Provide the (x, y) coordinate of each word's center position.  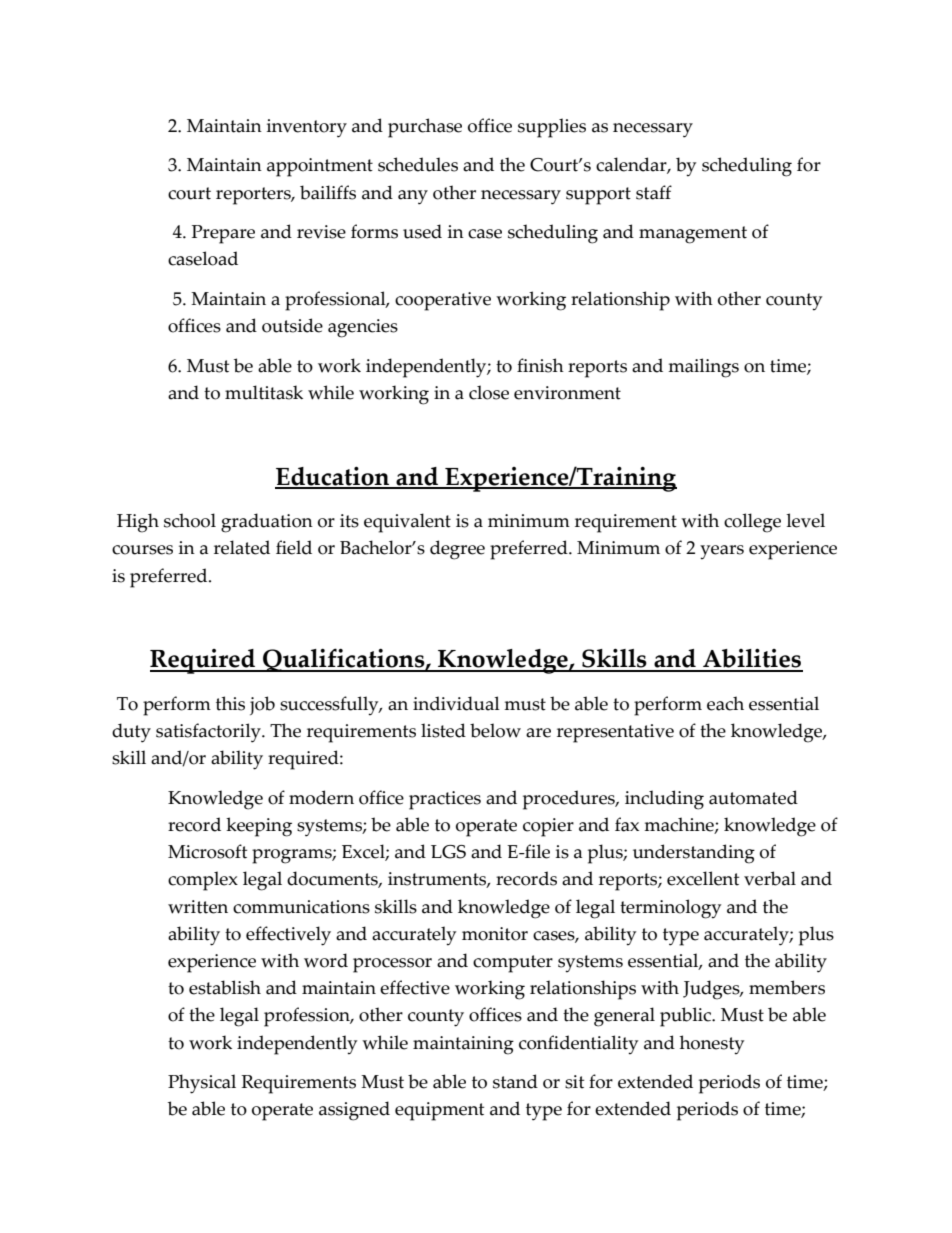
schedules (418, 164)
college (752, 523)
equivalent (407, 523)
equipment (439, 1111)
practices (445, 800)
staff (654, 192)
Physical (202, 1084)
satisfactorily (209, 733)
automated (753, 797)
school (190, 520)
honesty (712, 1045)
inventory (307, 128)
